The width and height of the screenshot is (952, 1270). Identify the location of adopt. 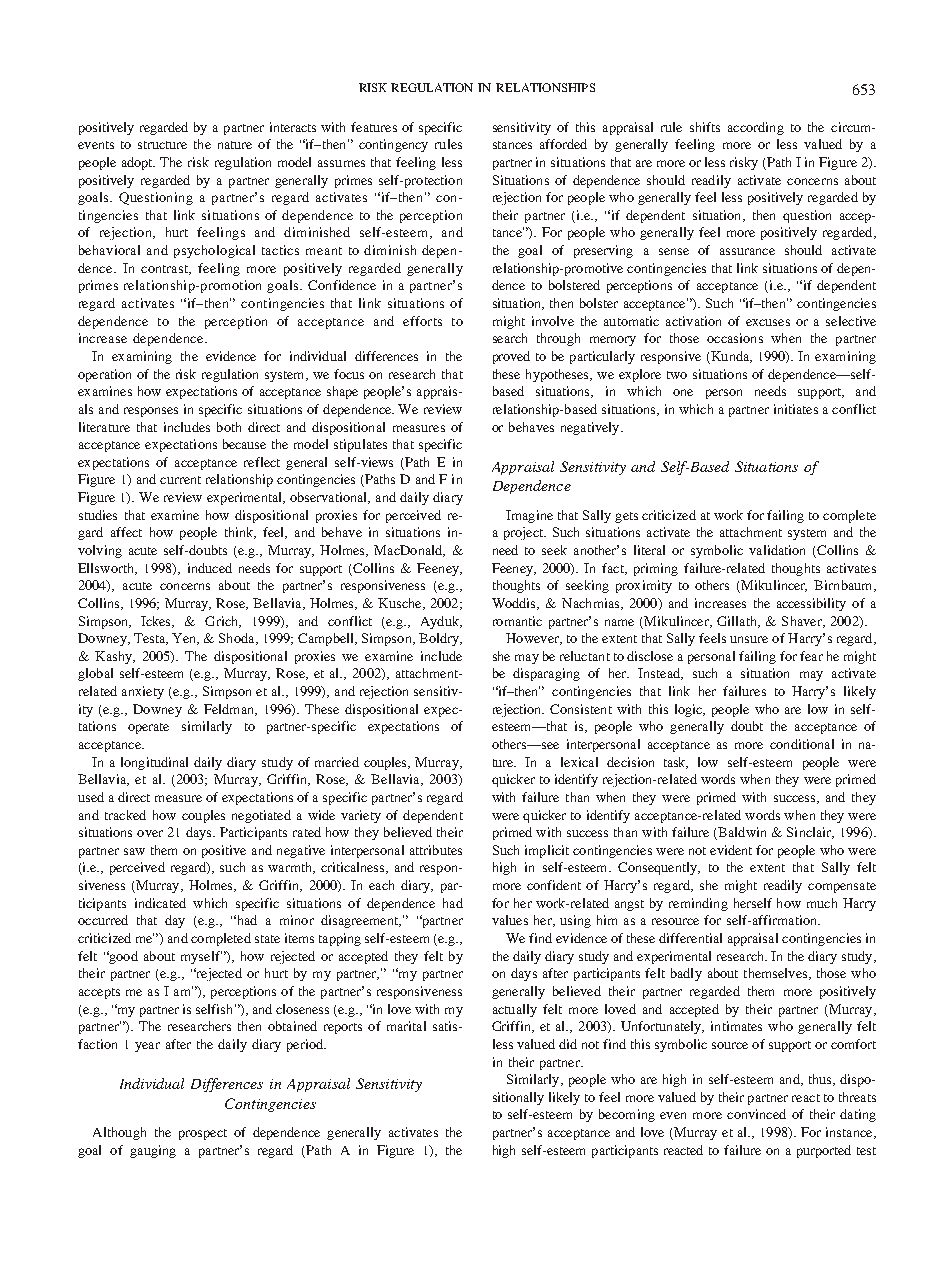
(138, 163).
